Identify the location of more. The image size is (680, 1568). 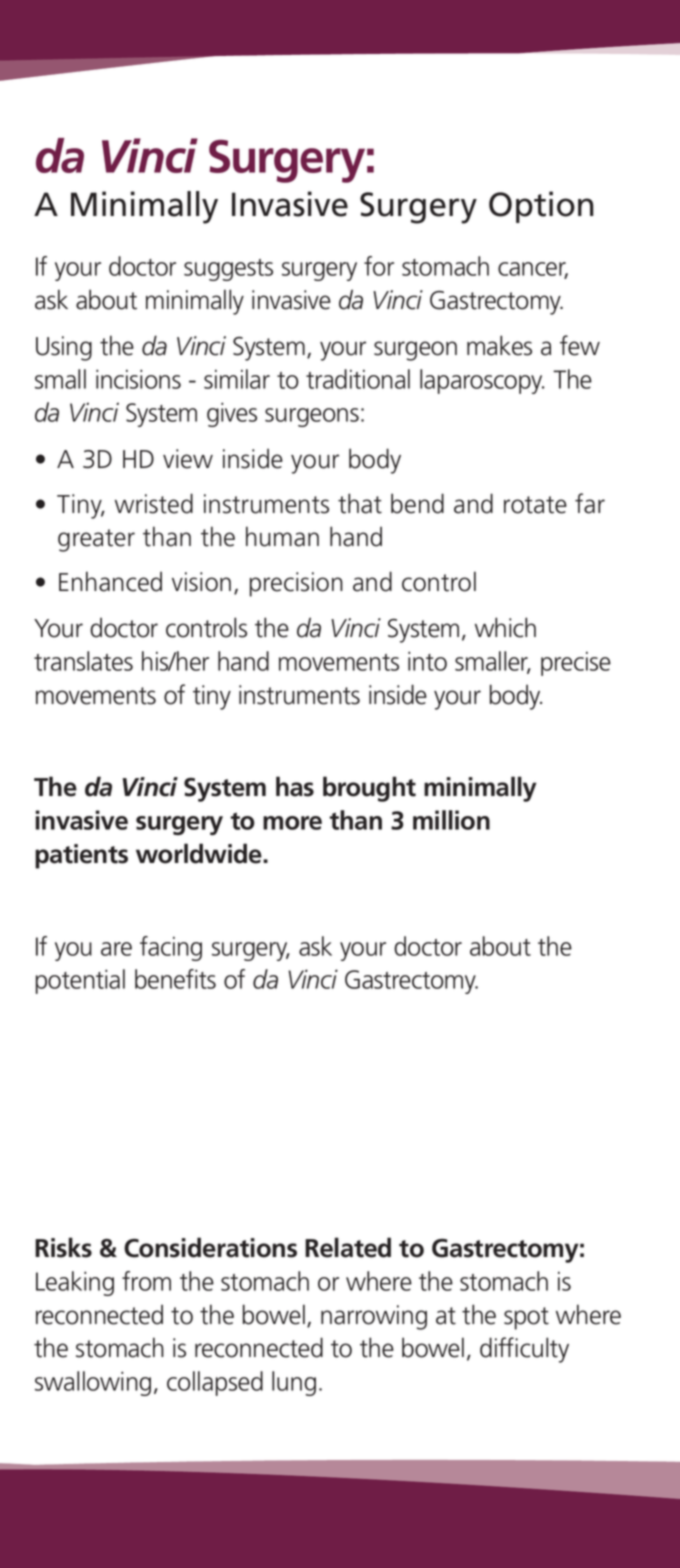
(292, 823).
